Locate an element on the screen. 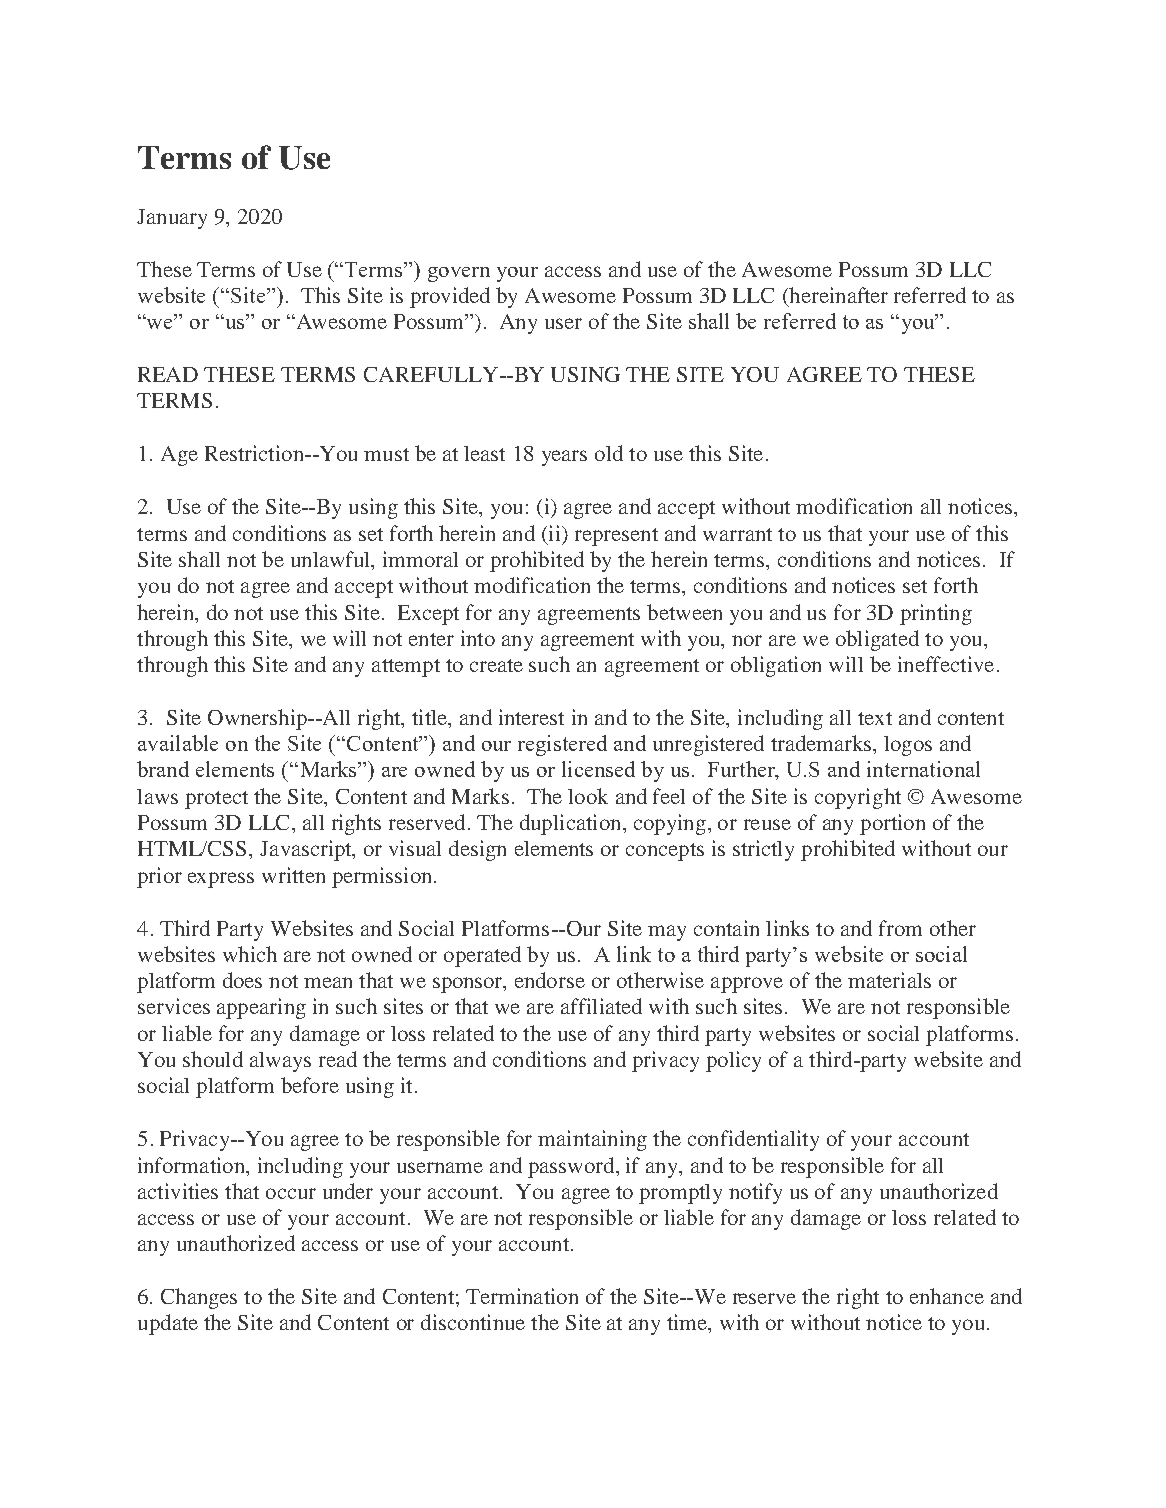  licensed is located at coordinates (598, 769).
